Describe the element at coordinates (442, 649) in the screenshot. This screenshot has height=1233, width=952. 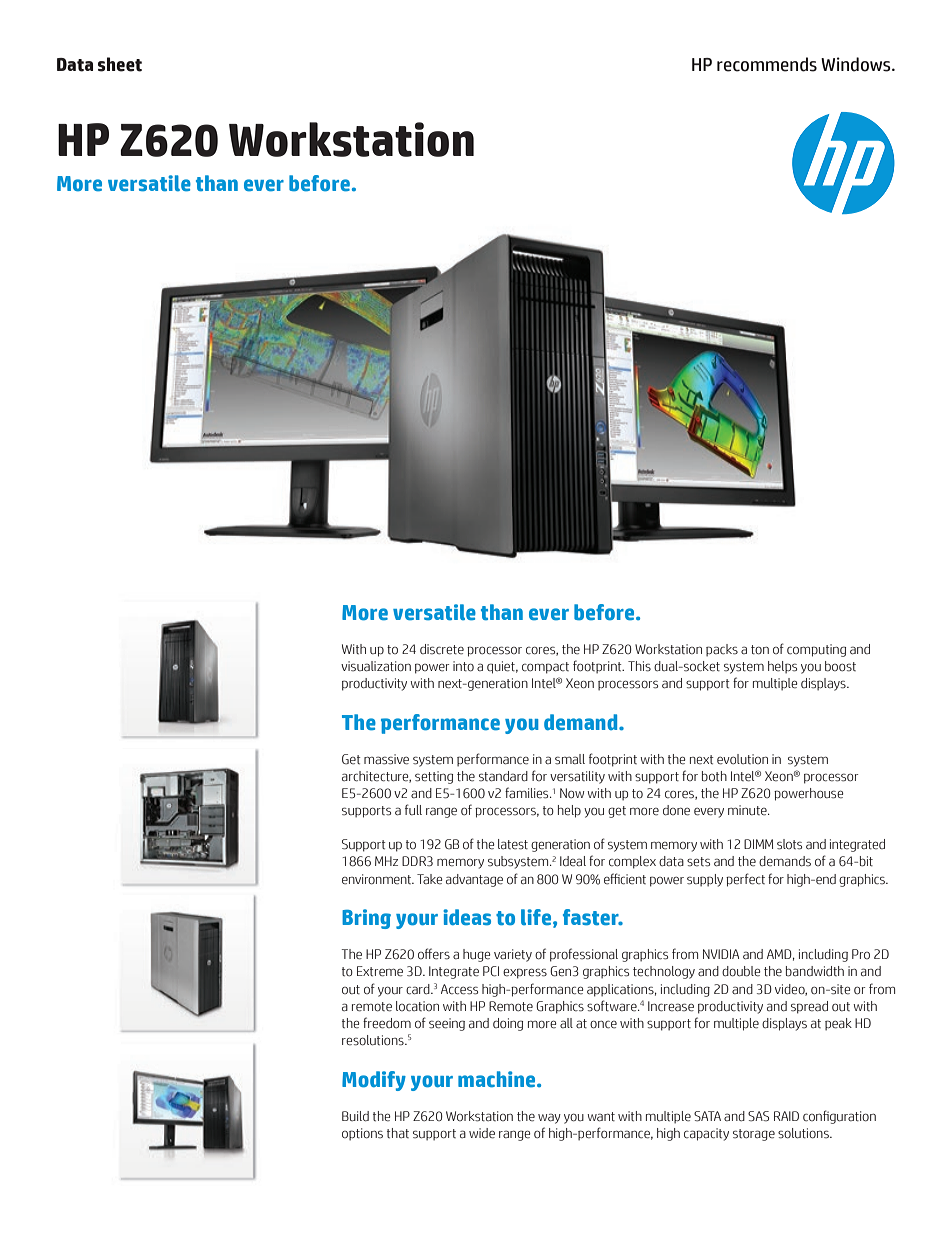
I see `discrete` at that location.
